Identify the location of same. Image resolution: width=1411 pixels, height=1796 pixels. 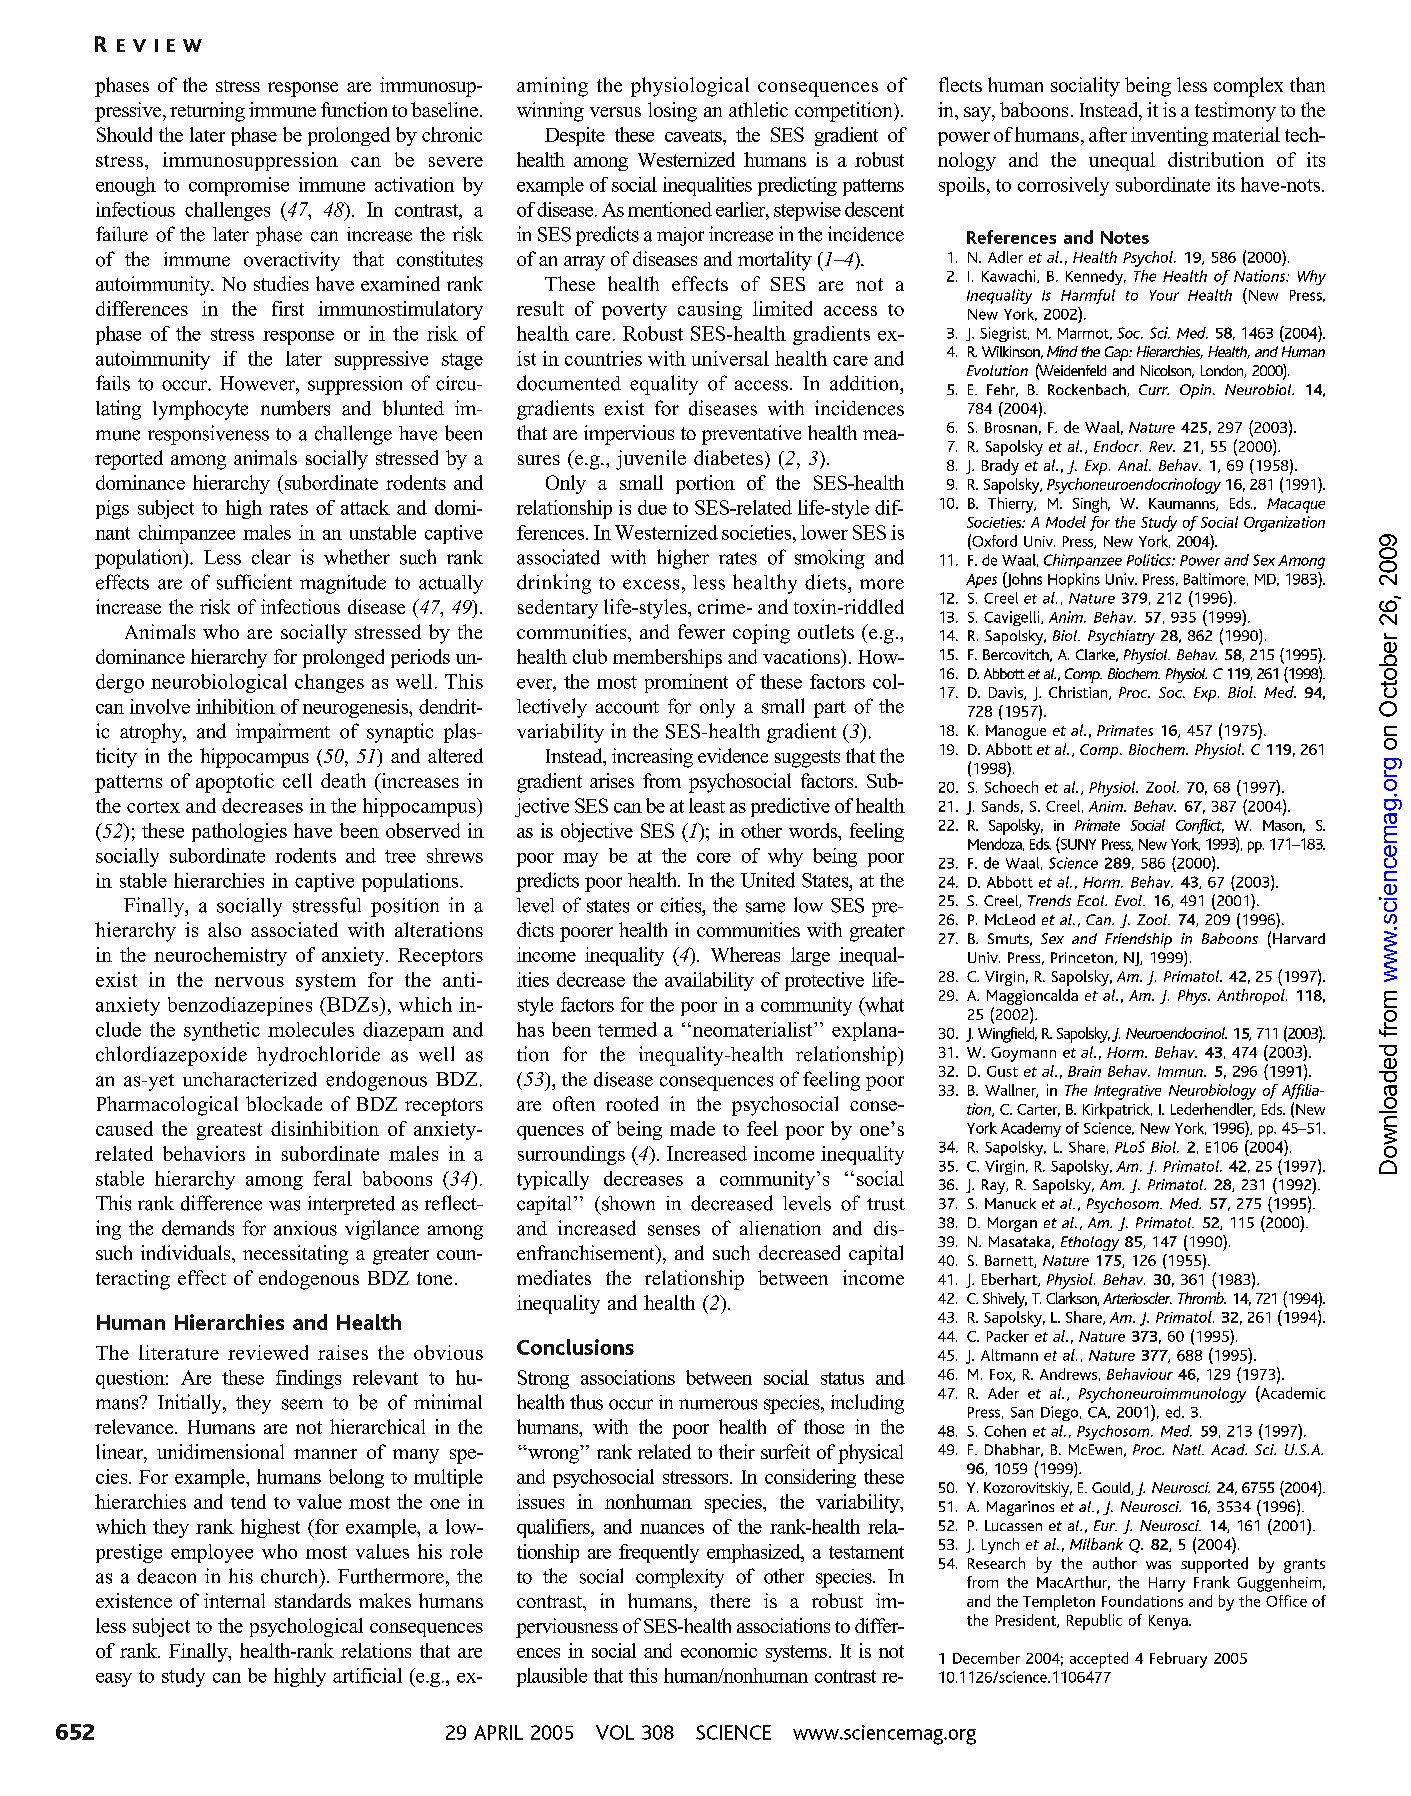
(765, 907).
